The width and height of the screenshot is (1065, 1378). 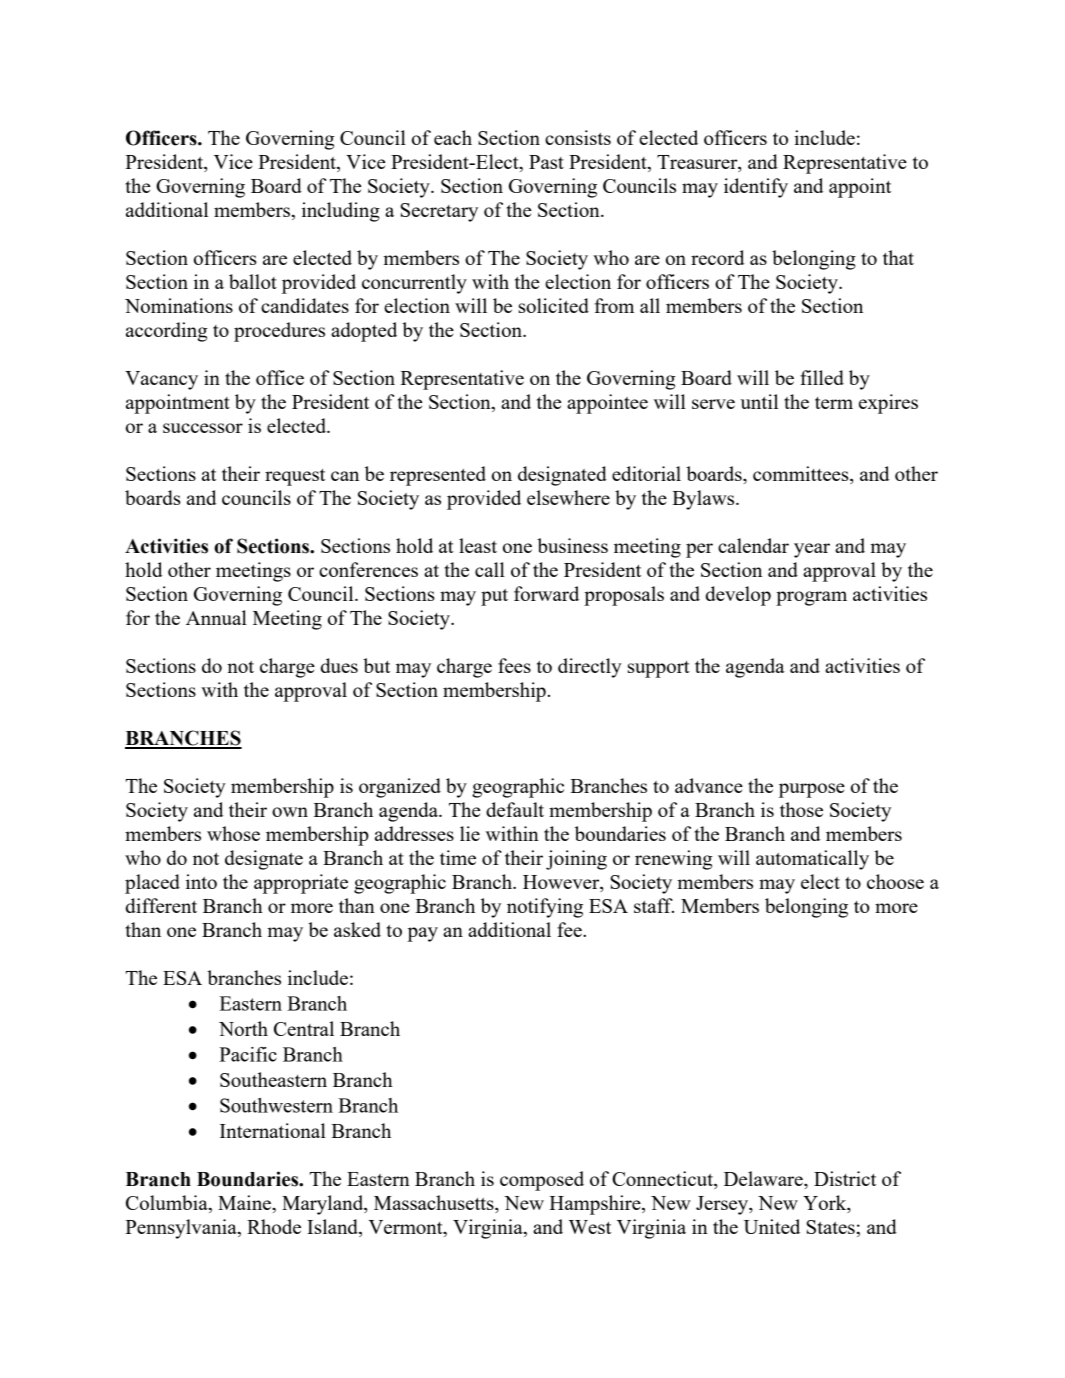 What do you see at coordinates (514, 665) in the screenshot?
I see `fees` at bounding box center [514, 665].
